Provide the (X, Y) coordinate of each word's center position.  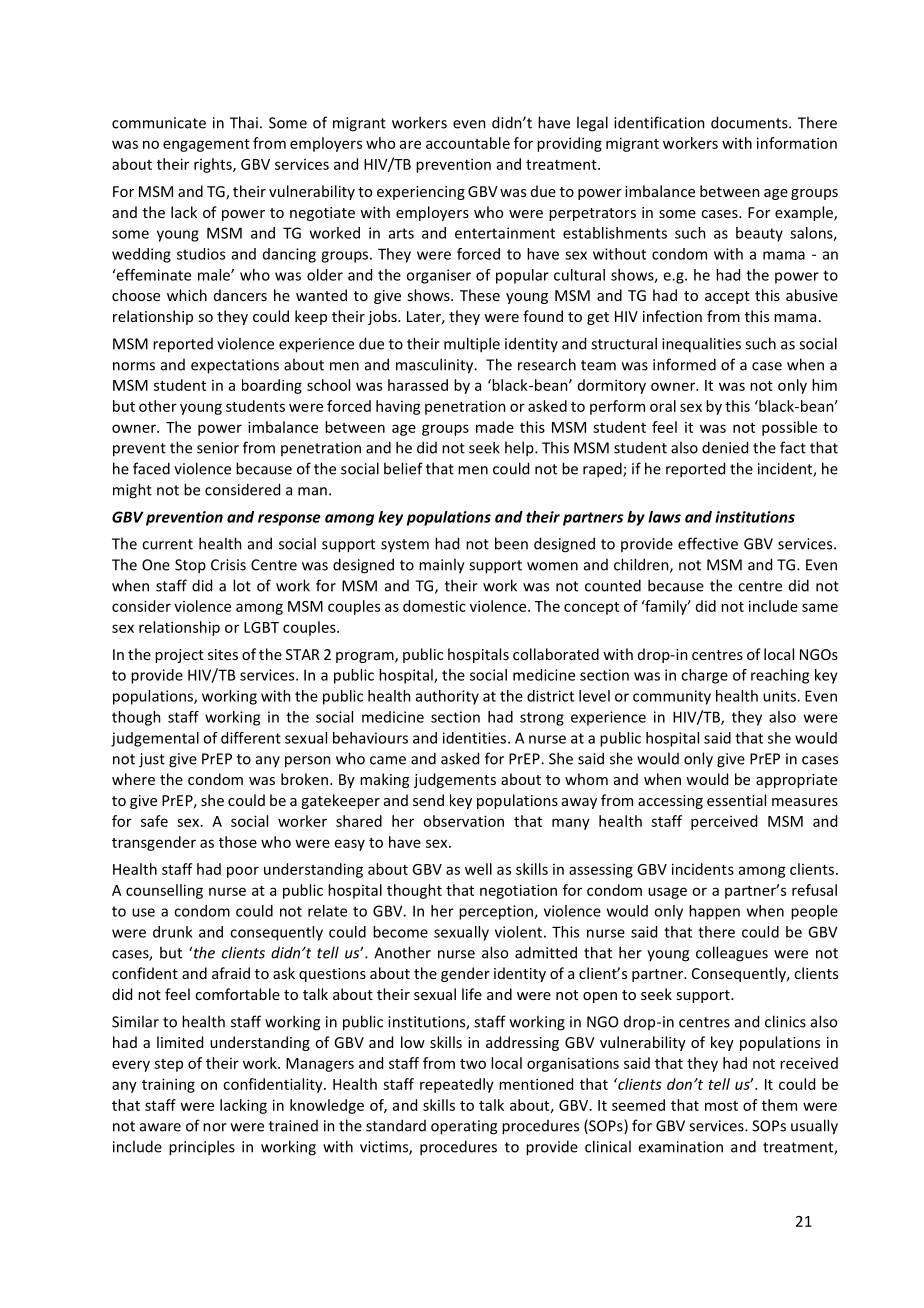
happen (714, 912)
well (478, 869)
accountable (468, 143)
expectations (235, 366)
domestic (434, 606)
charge (704, 676)
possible (789, 428)
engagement (206, 145)
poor (243, 872)
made (495, 427)
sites (223, 654)
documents (750, 122)
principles (202, 1148)
